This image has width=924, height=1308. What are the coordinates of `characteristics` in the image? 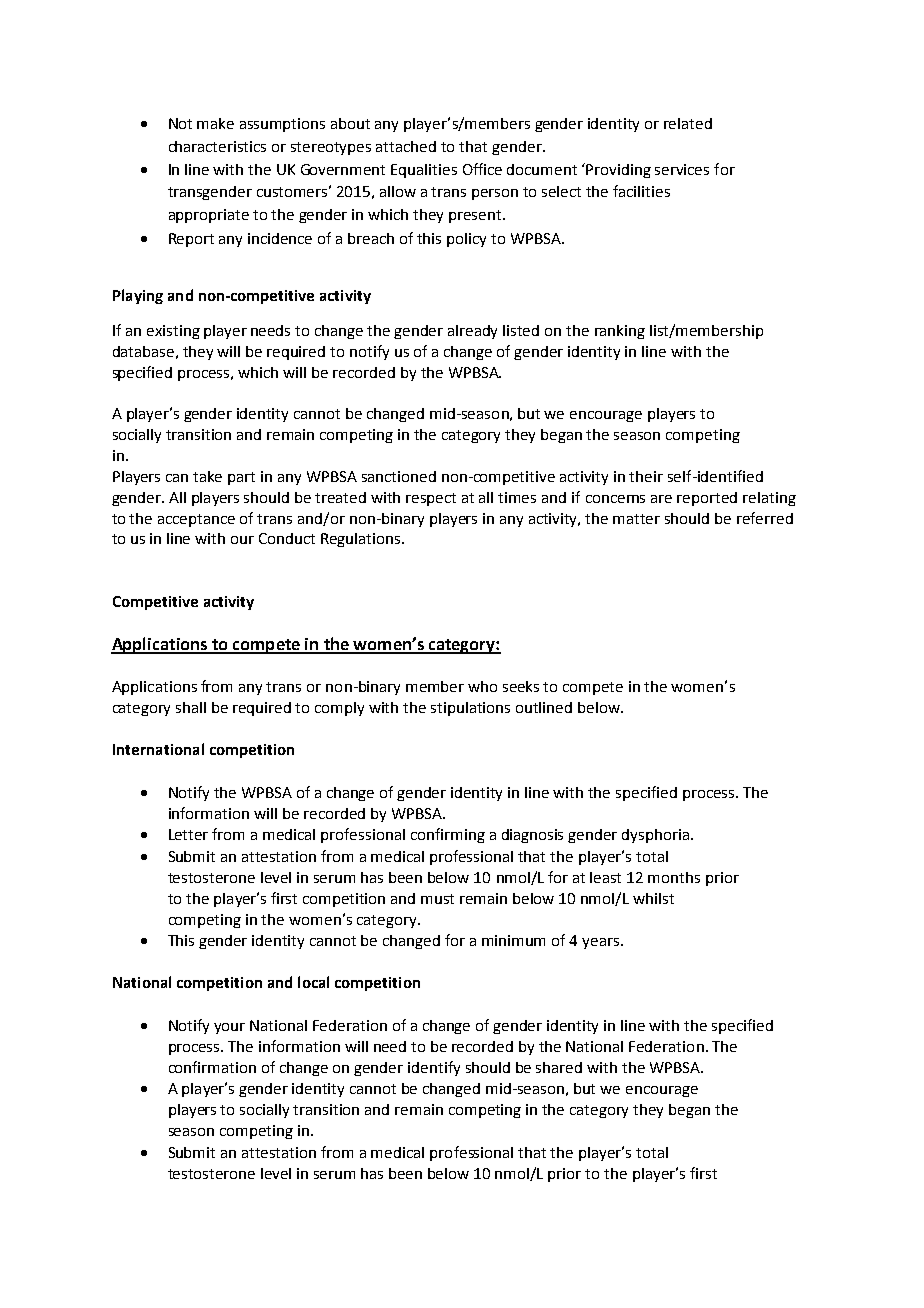 It's located at (217, 146).
